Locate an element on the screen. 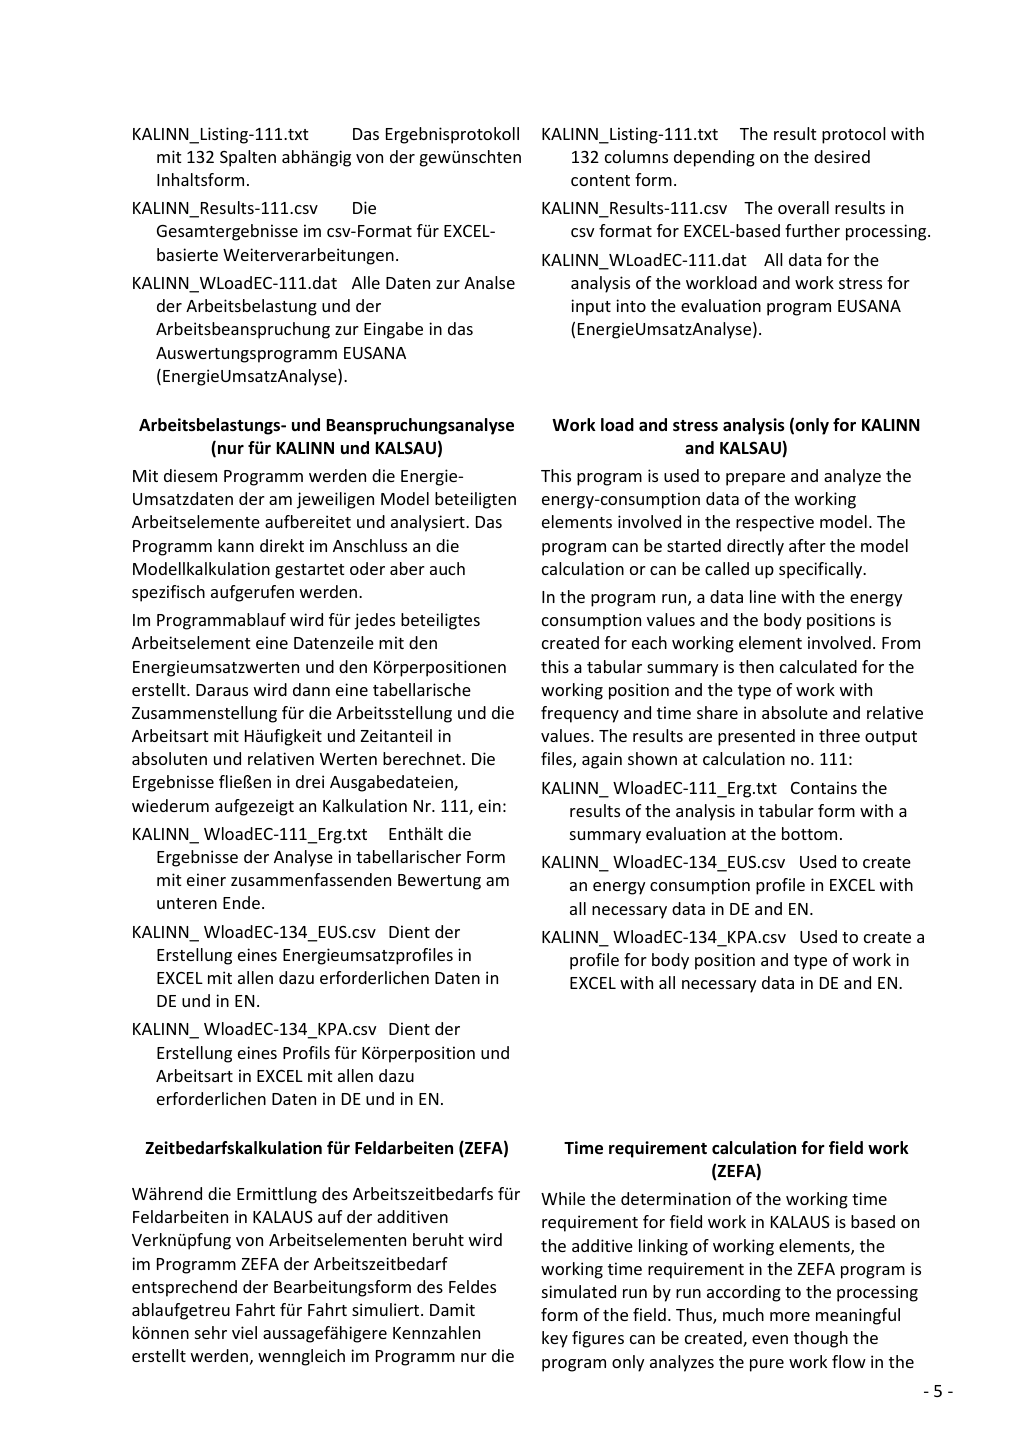 This screenshot has height=1452, width=1026. three is located at coordinates (839, 735).
